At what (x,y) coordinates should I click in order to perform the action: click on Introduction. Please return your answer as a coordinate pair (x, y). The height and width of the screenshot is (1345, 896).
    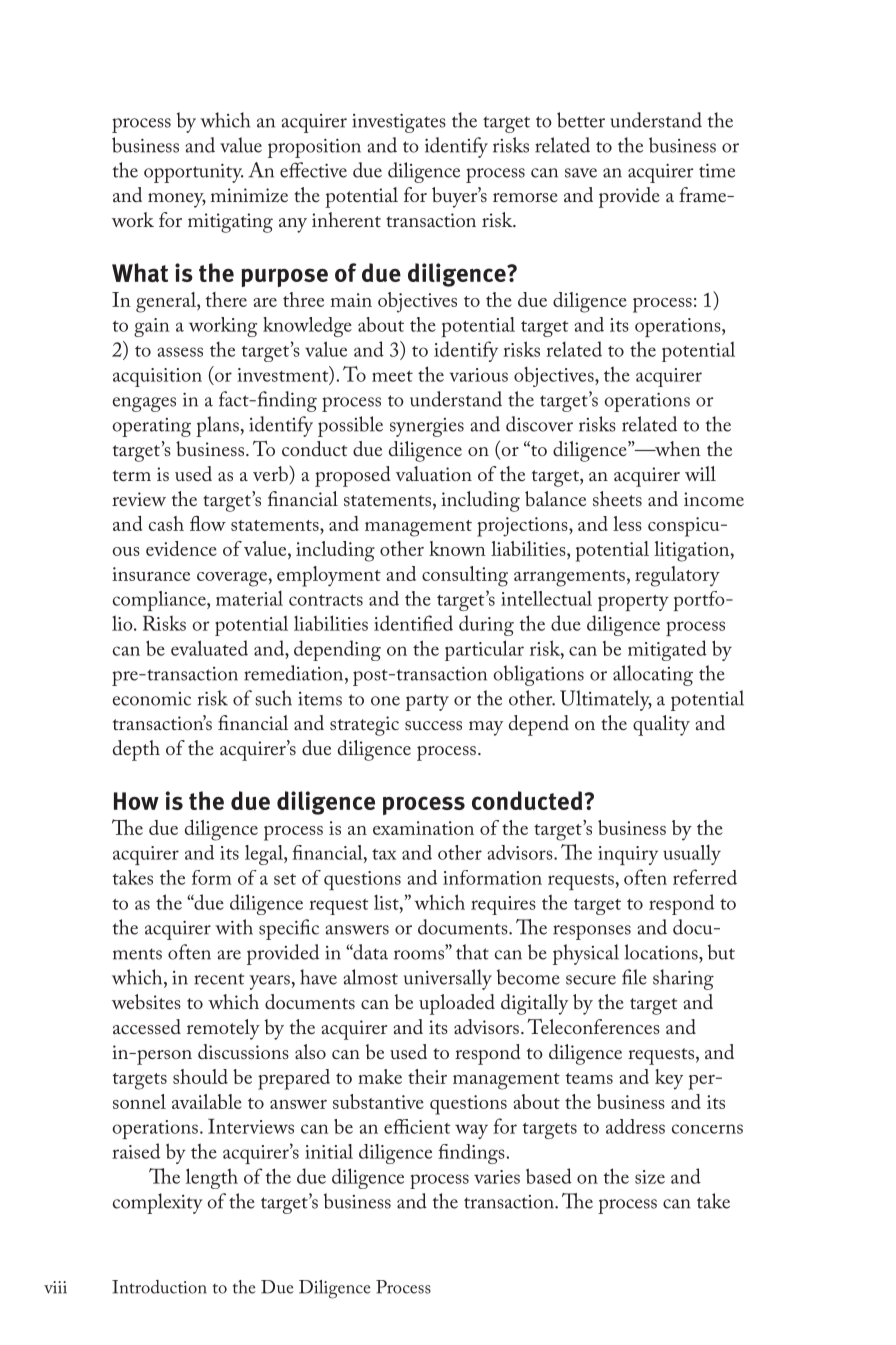
    Looking at the image, I should click on (159, 1287).
